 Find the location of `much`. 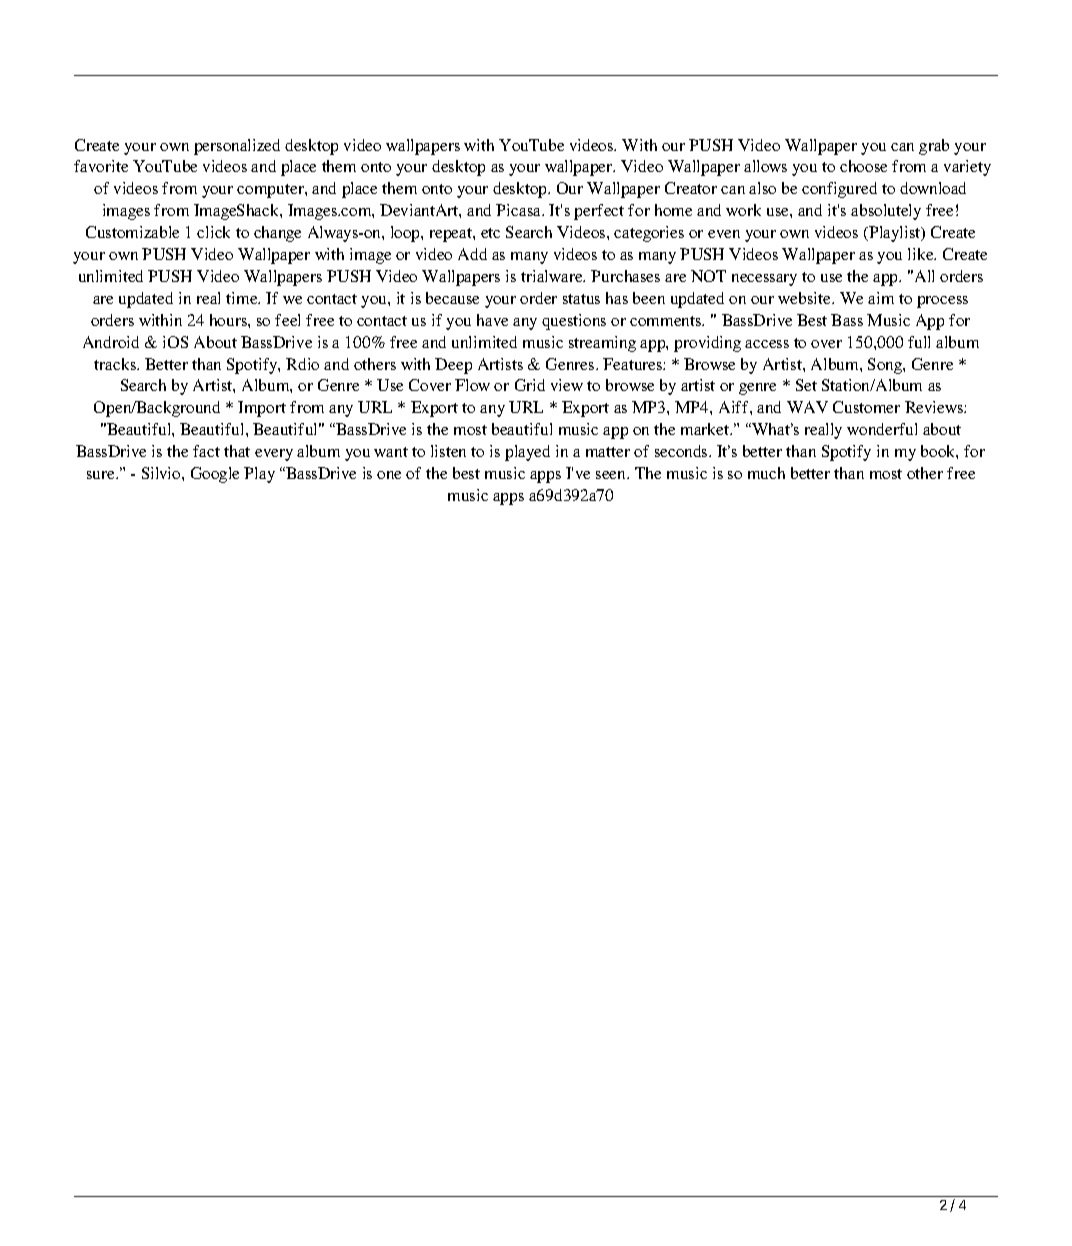

much is located at coordinates (766, 473).
